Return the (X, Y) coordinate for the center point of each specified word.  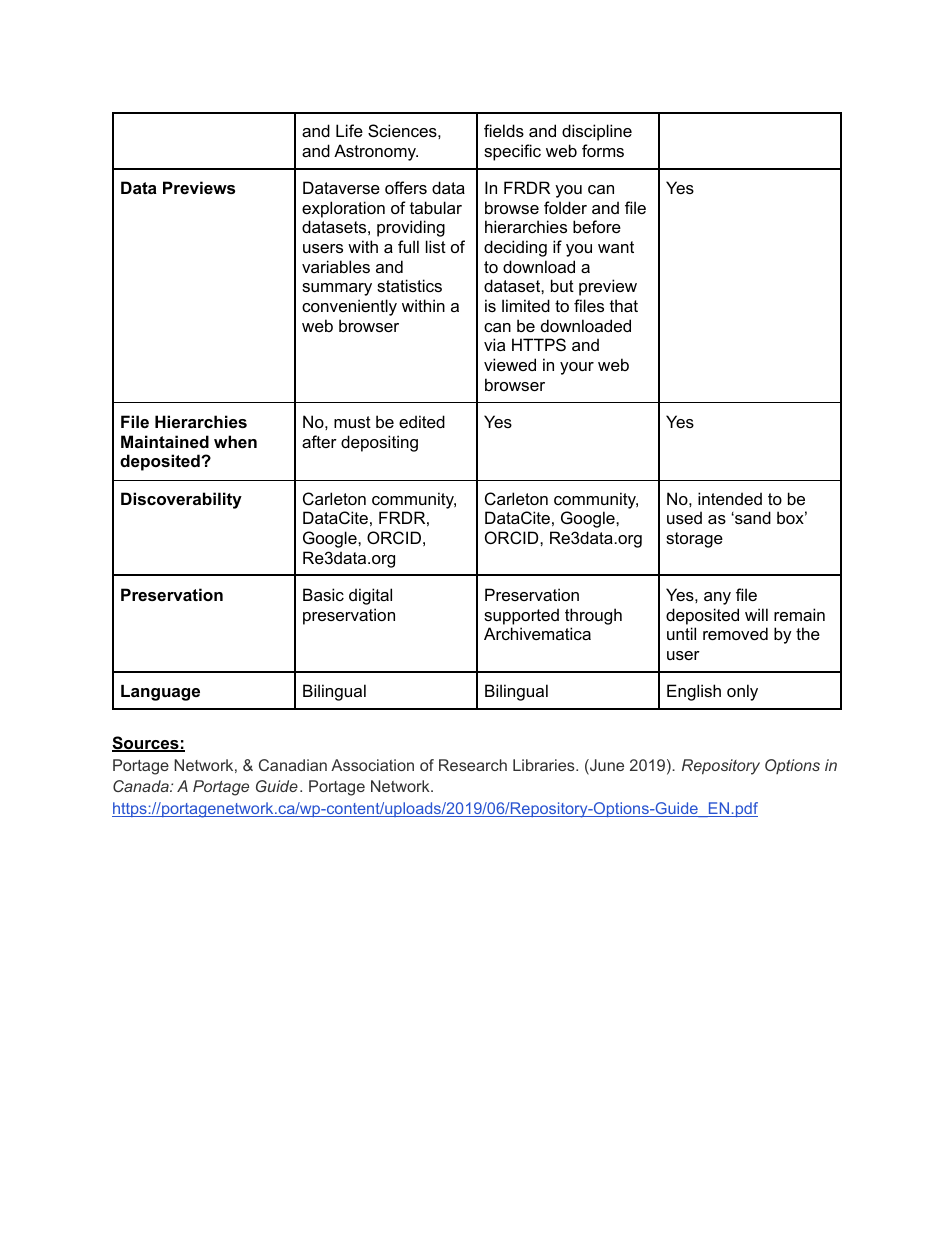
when (235, 441)
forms (603, 150)
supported (521, 616)
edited (422, 421)
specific (512, 152)
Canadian (293, 765)
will (756, 614)
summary (337, 289)
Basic (323, 594)
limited (526, 305)
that (624, 305)
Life (349, 130)
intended (730, 498)
